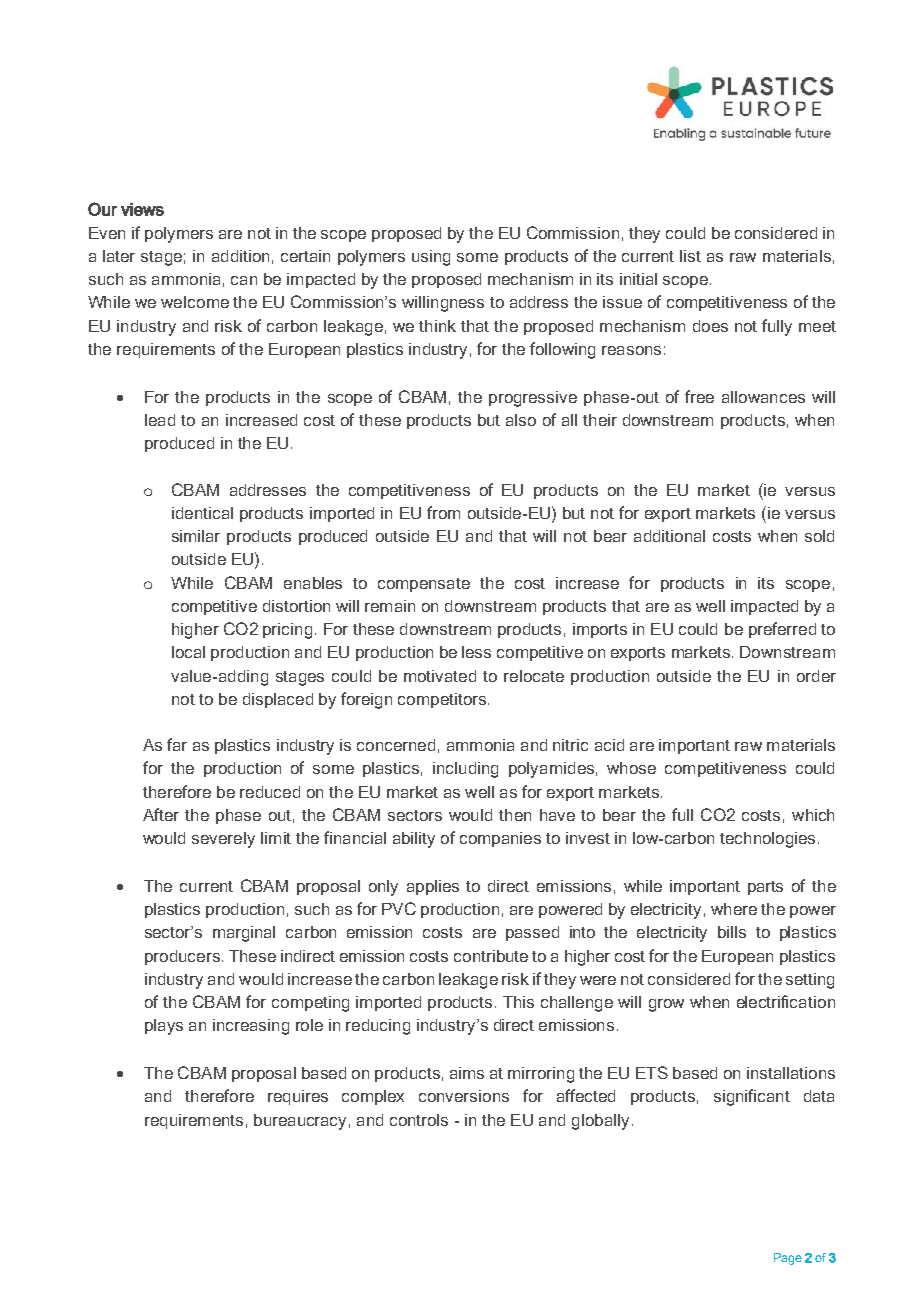 This screenshot has height=1309, width=924. What do you see at coordinates (419, 1120) in the screenshot?
I see `controls` at bounding box center [419, 1120].
